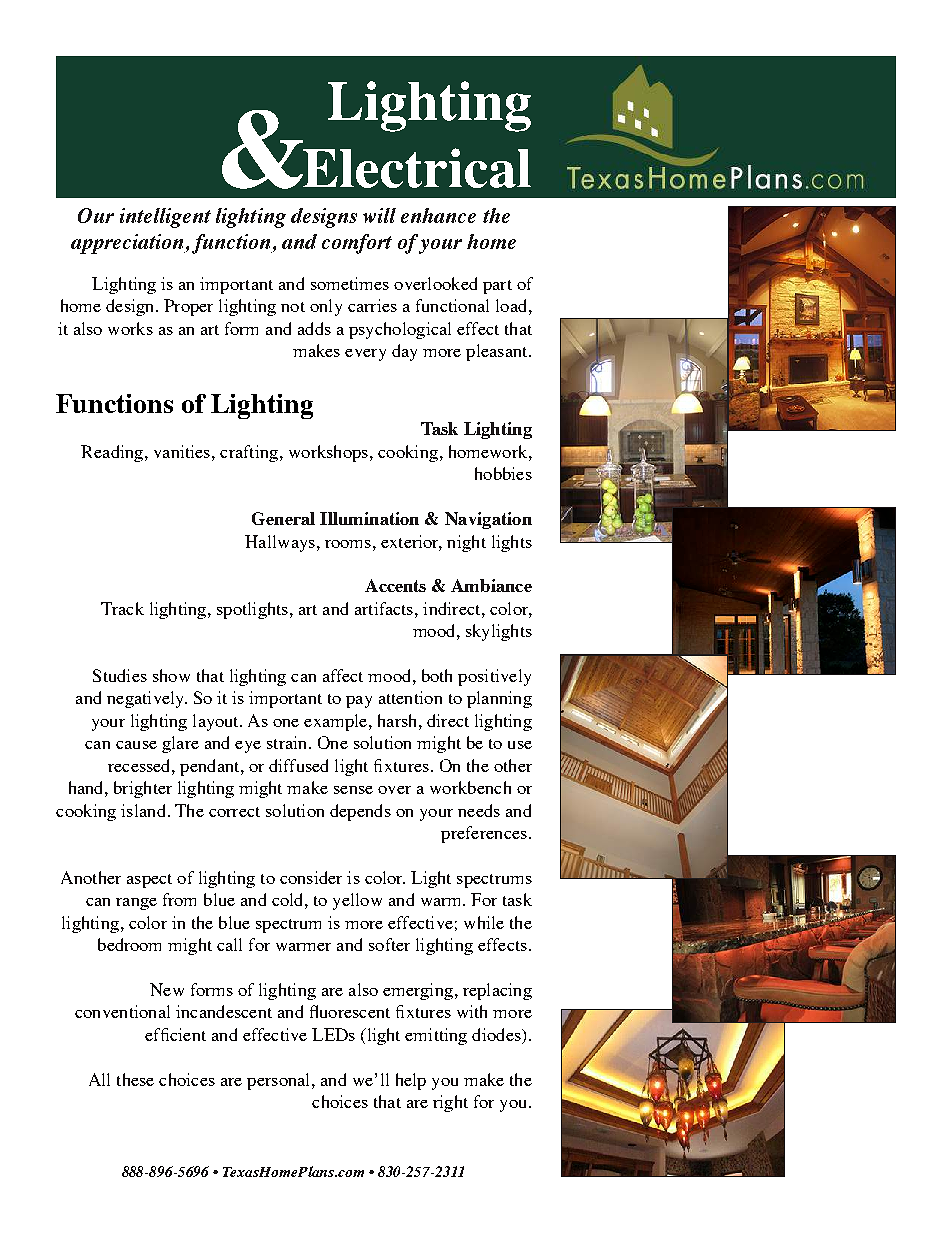  Describe the element at coordinates (175, 1034) in the document. I see `efficient` at that location.
